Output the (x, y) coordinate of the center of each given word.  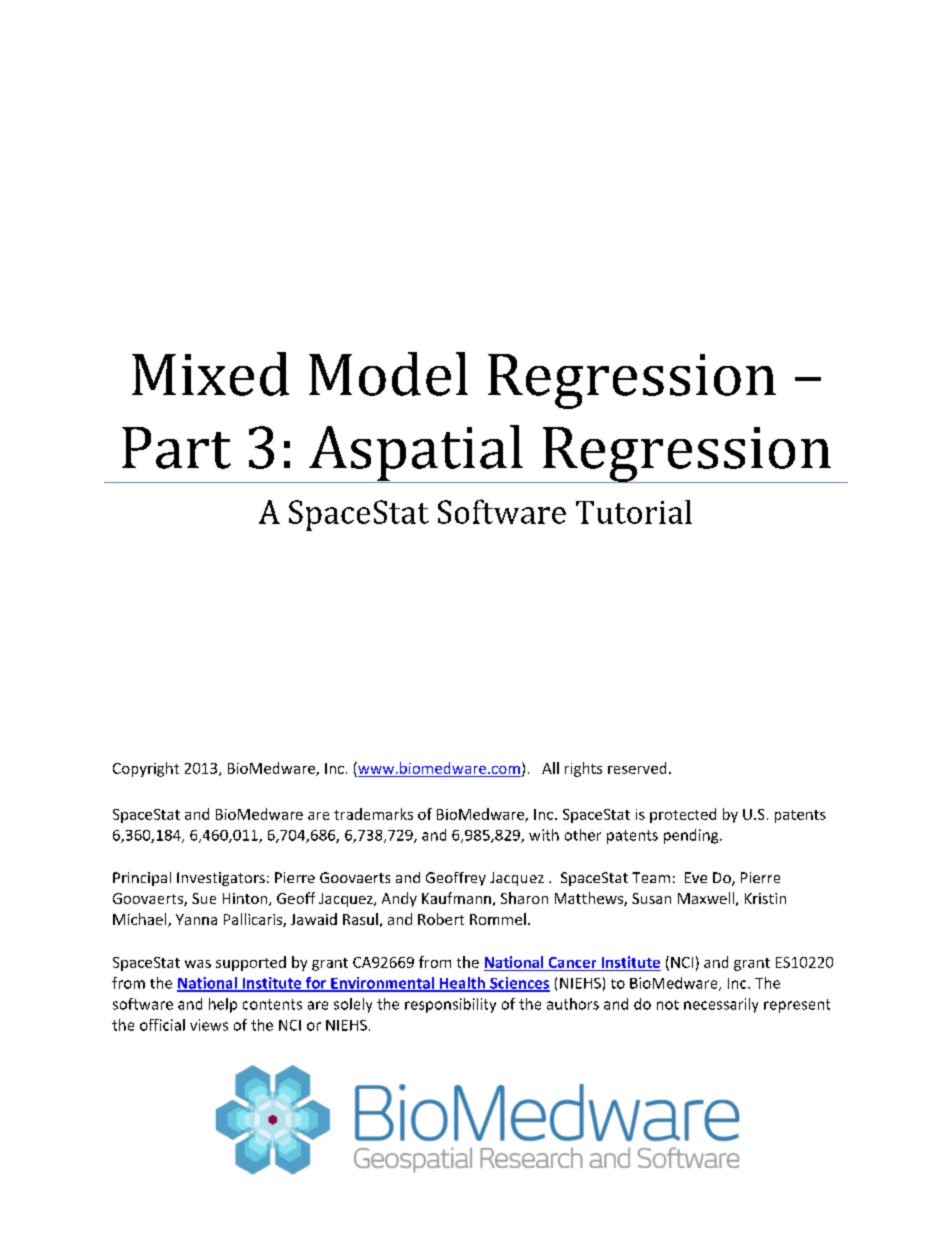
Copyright (146, 769)
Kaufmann (456, 898)
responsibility (450, 1005)
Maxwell (706, 898)
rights (583, 769)
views (209, 1025)
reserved (637, 768)
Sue (204, 898)
